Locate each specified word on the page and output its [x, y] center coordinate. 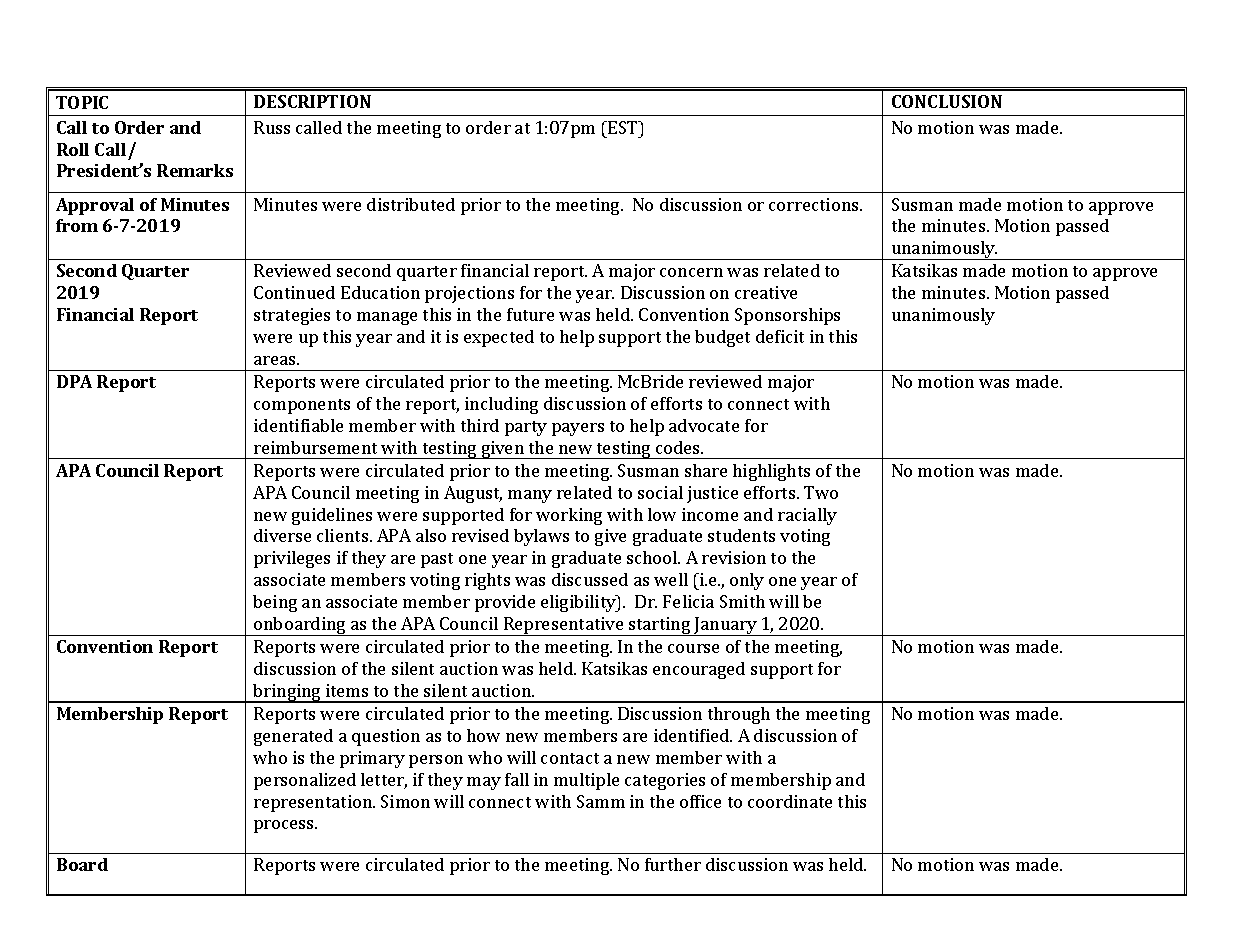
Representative [564, 626]
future [530, 314]
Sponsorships [787, 316]
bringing [287, 693]
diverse [282, 535]
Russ [272, 127]
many [530, 496]
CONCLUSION [947, 101]
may [484, 783]
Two [821, 492]
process [285, 826]
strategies [292, 316]
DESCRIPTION [312, 101]
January [725, 626]
